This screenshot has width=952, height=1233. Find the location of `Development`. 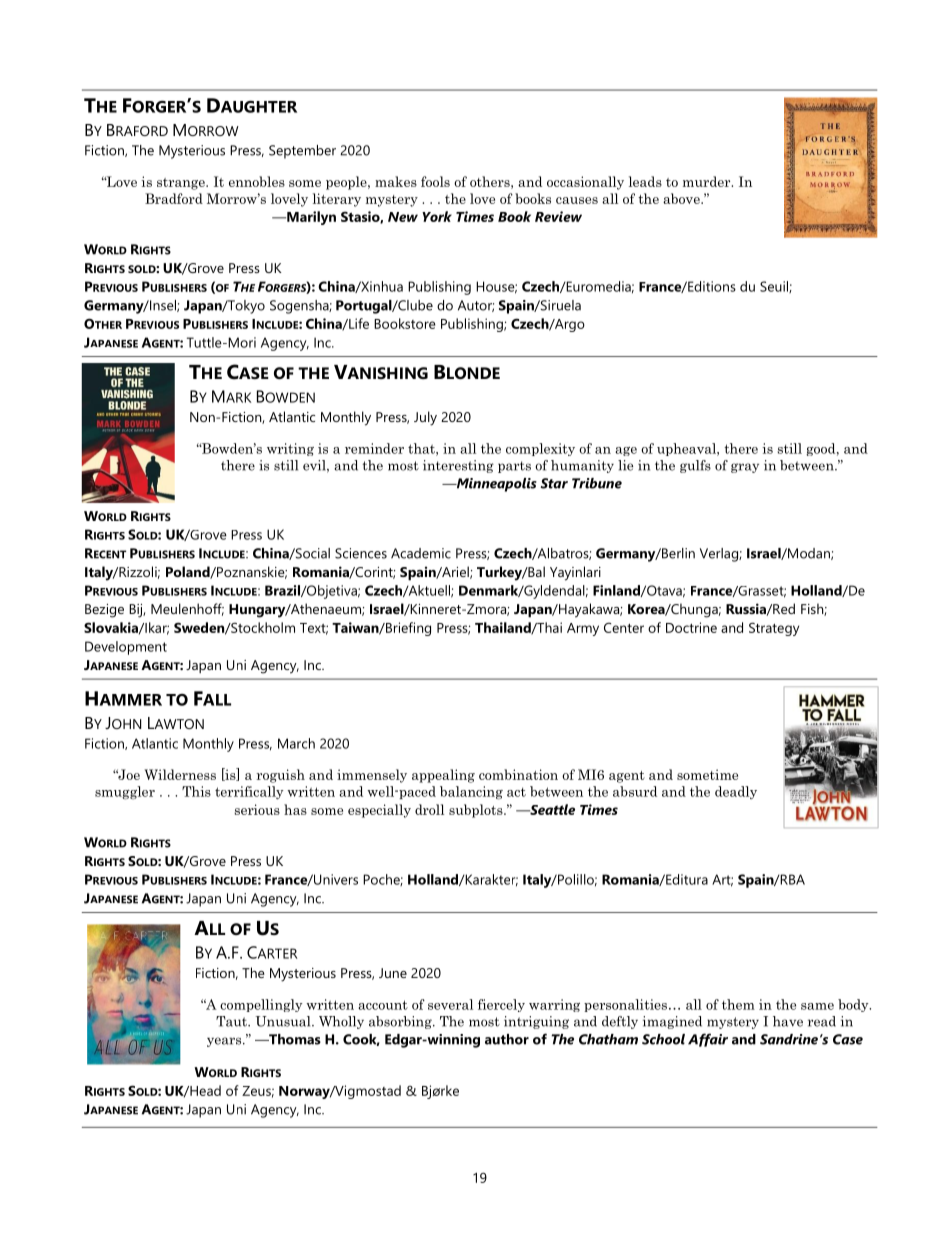

Development is located at coordinates (126, 648).
